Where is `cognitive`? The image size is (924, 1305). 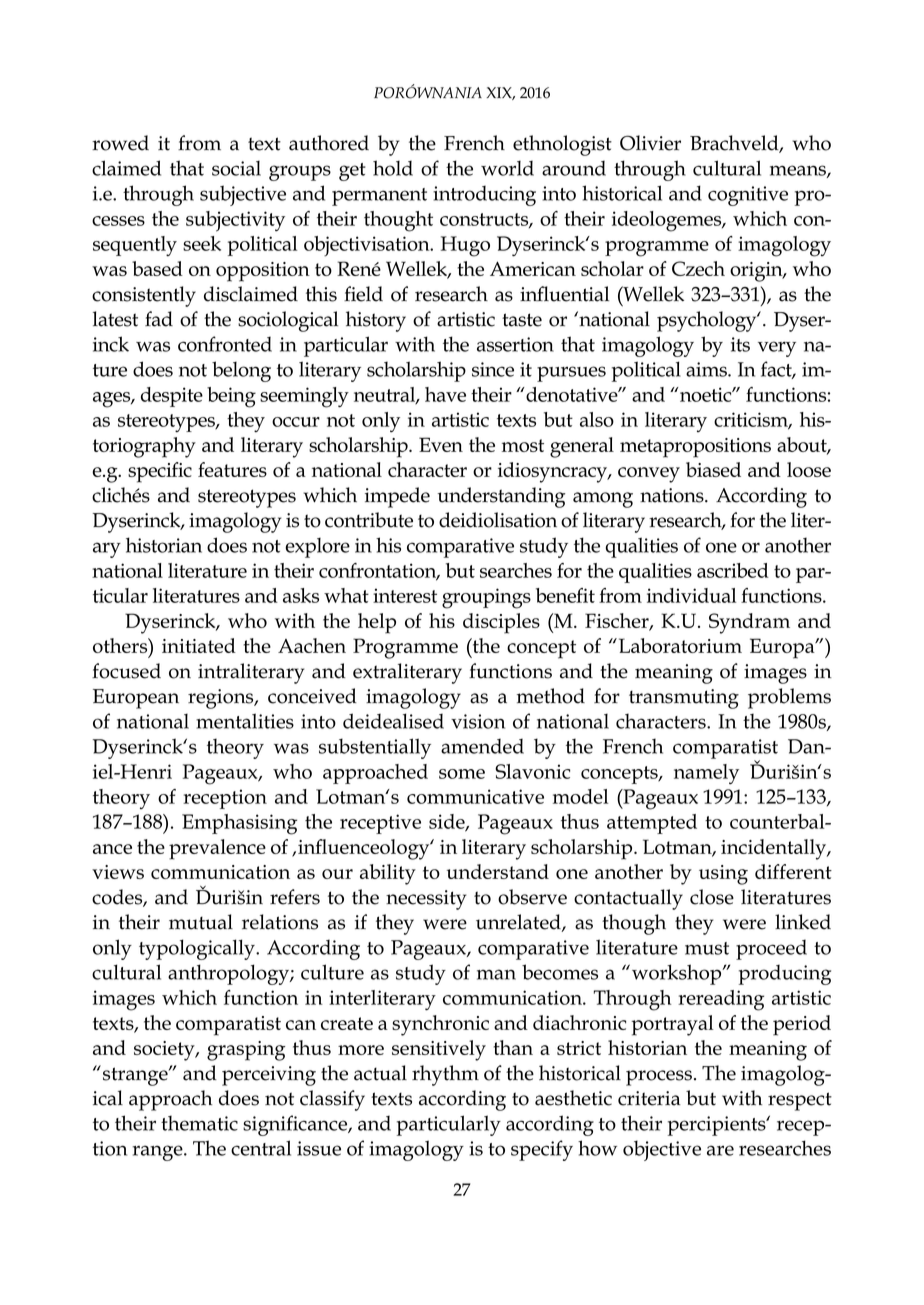 cognitive is located at coordinates (748, 196).
